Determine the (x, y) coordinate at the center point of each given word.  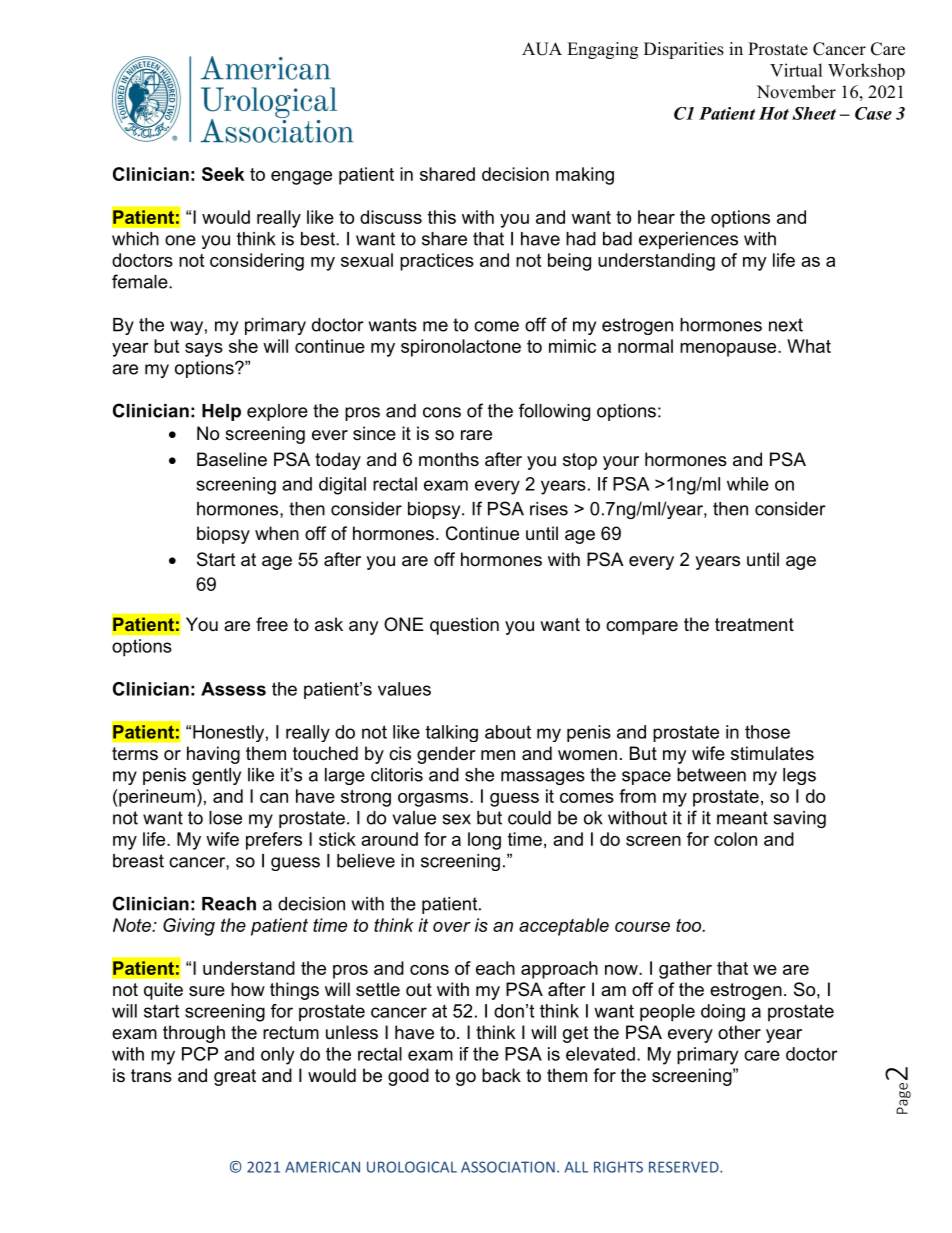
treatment (754, 625)
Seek (223, 174)
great (235, 1077)
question (464, 626)
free (272, 624)
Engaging (602, 50)
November (796, 92)
